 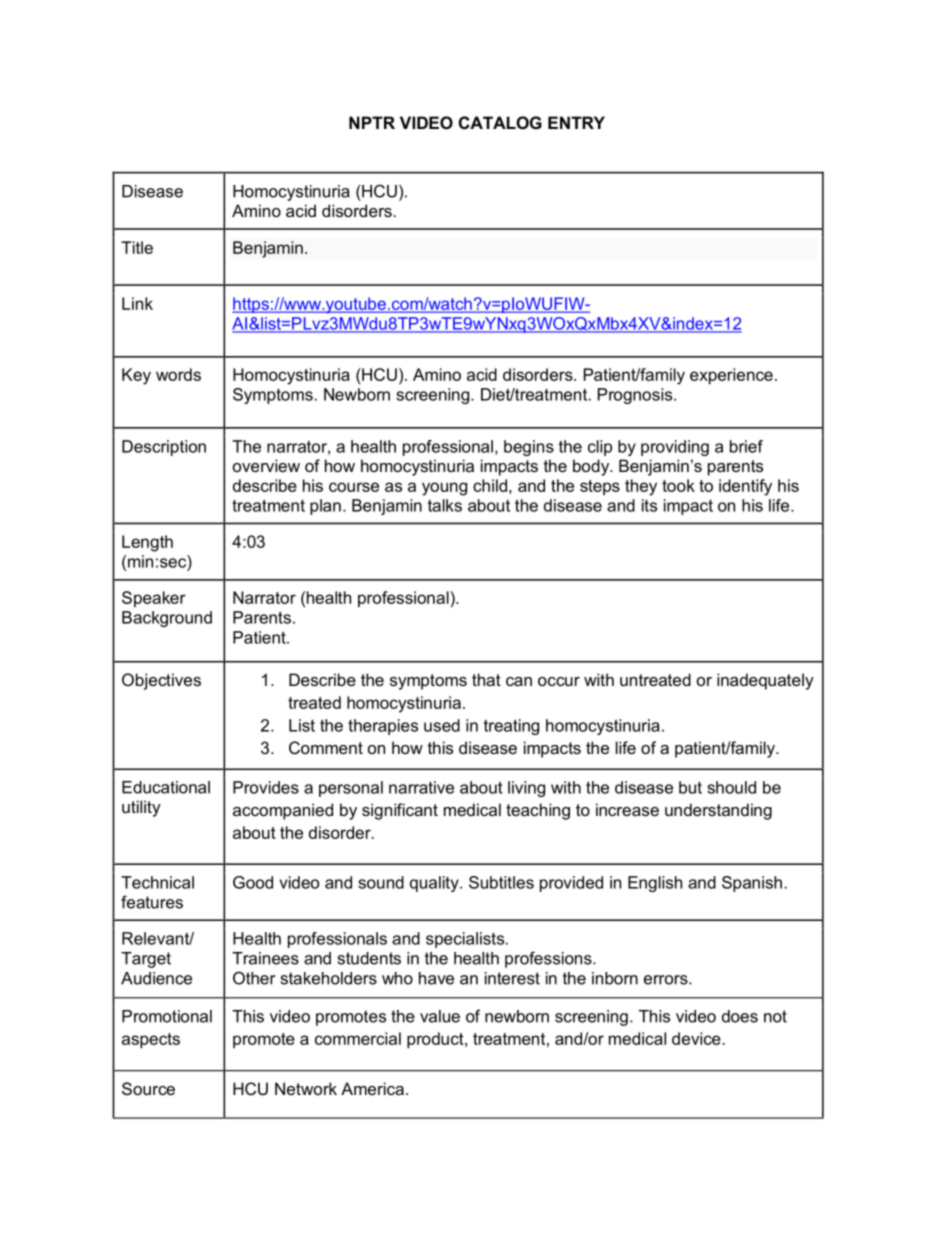 I want to click on providing, so click(x=675, y=448).
